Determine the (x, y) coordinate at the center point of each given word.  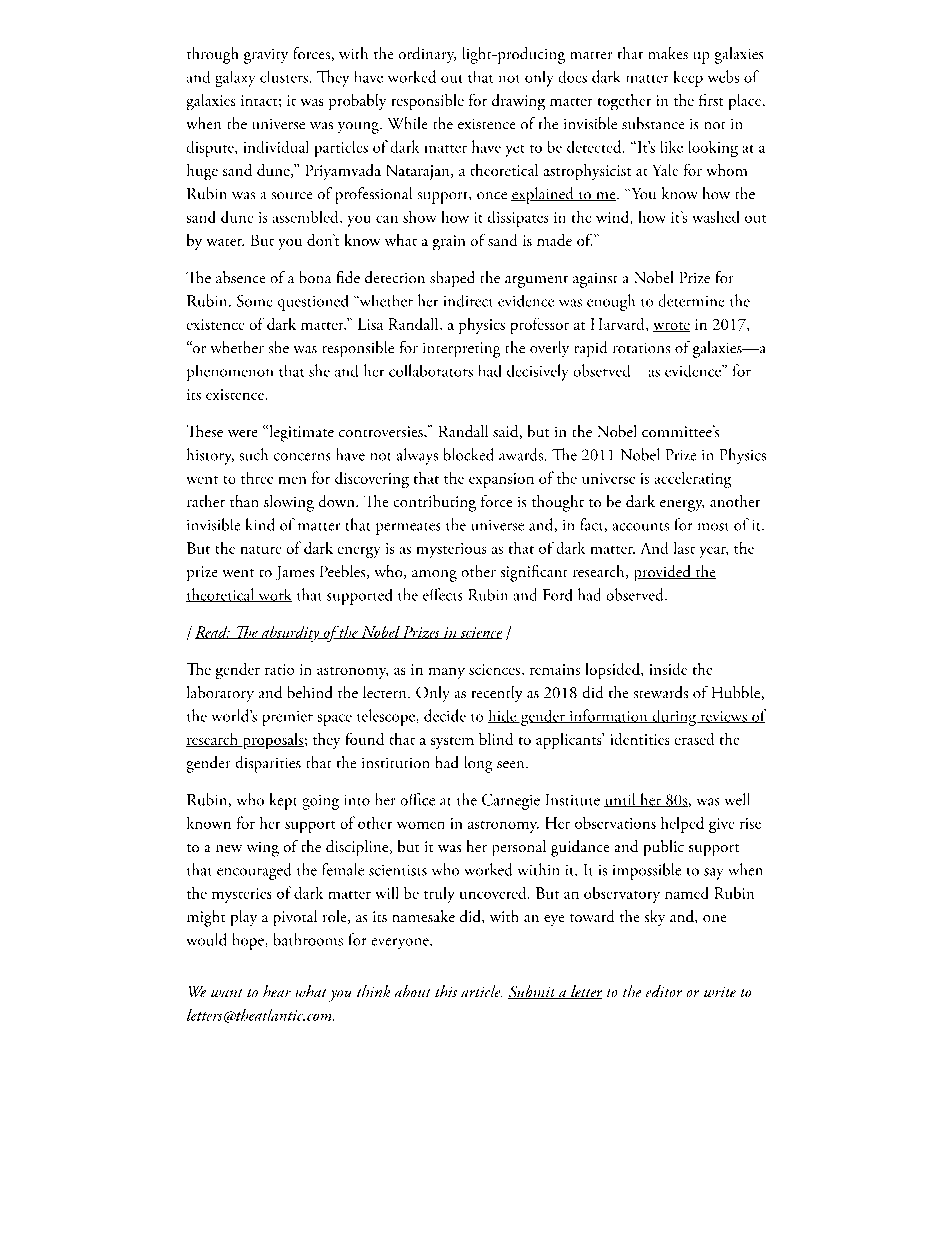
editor (664, 991)
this (446, 991)
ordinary (427, 55)
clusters (284, 77)
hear (277, 991)
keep (688, 79)
